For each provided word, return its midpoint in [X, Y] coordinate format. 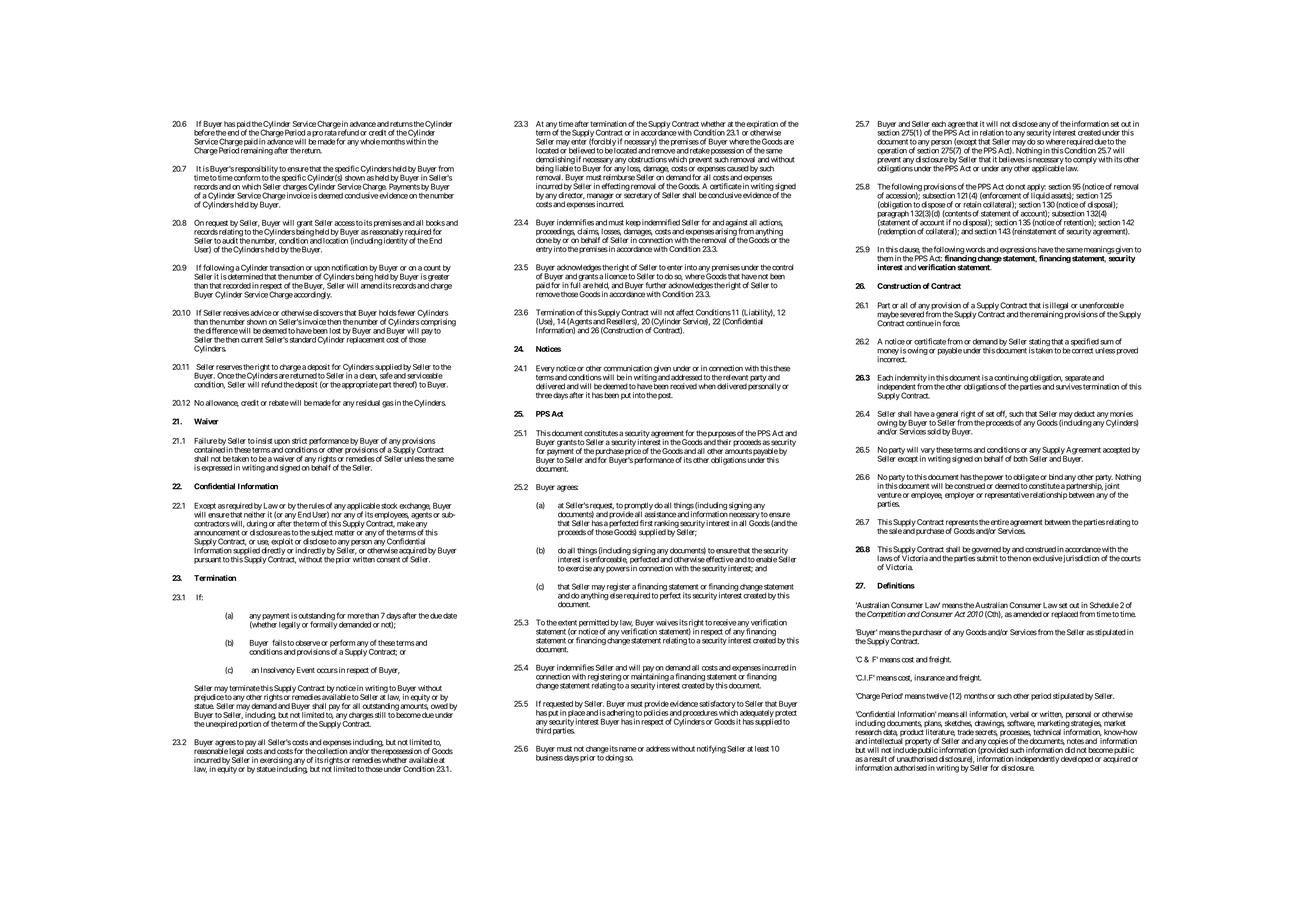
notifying [711, 749]
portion [250, 725]
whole [370, 142]
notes [1075, 741]
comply [1085, 160]
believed [582, 150]
